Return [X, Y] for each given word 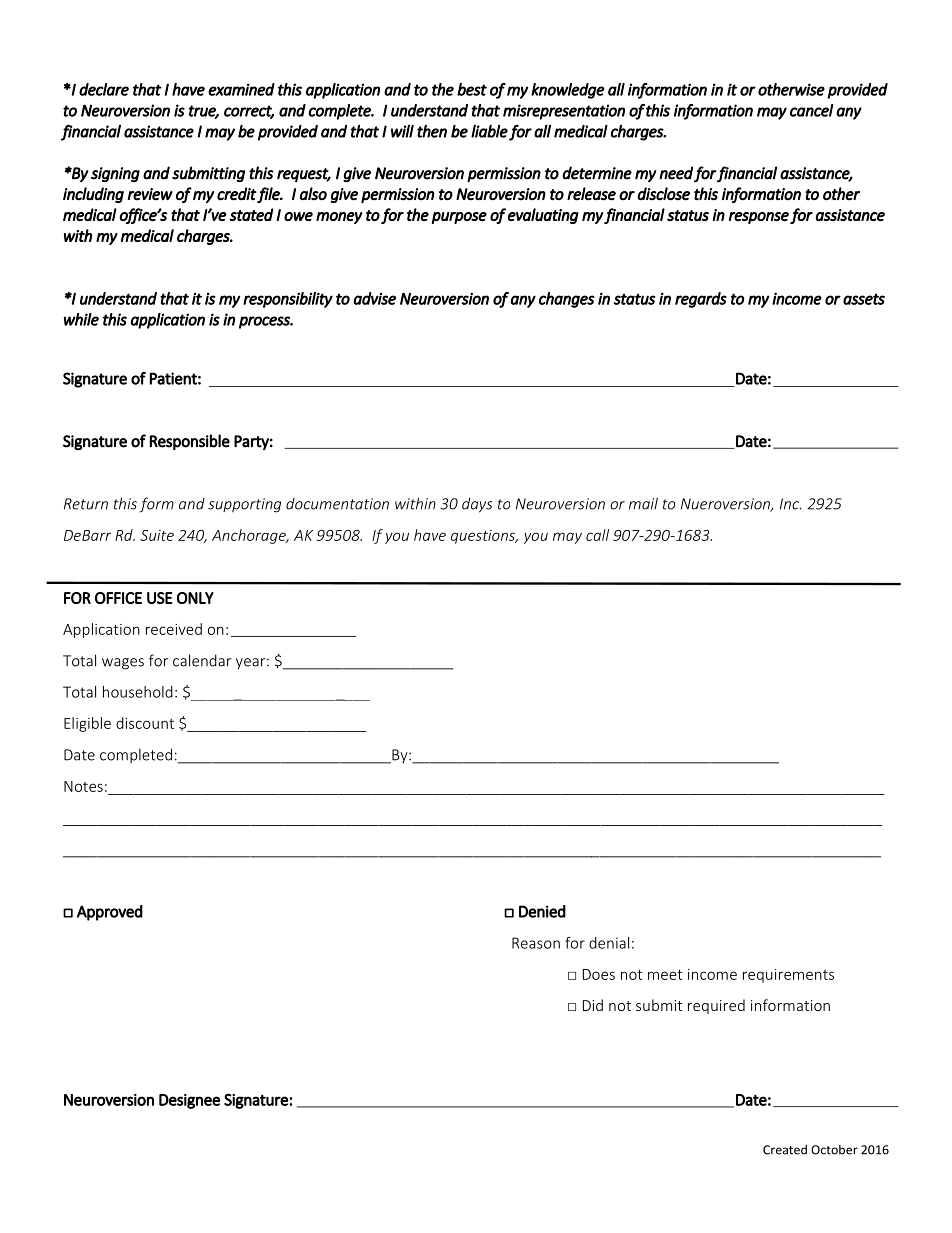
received [174, 629]
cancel [811, 110]
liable [489, 131]
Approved [110, 913]
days [477, 505]
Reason [536, 943]
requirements [788, 976]
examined [241, 89]
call [597, 535]
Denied [542, 911]
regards [701, 300]
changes [567, 300]
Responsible [190, 442]
